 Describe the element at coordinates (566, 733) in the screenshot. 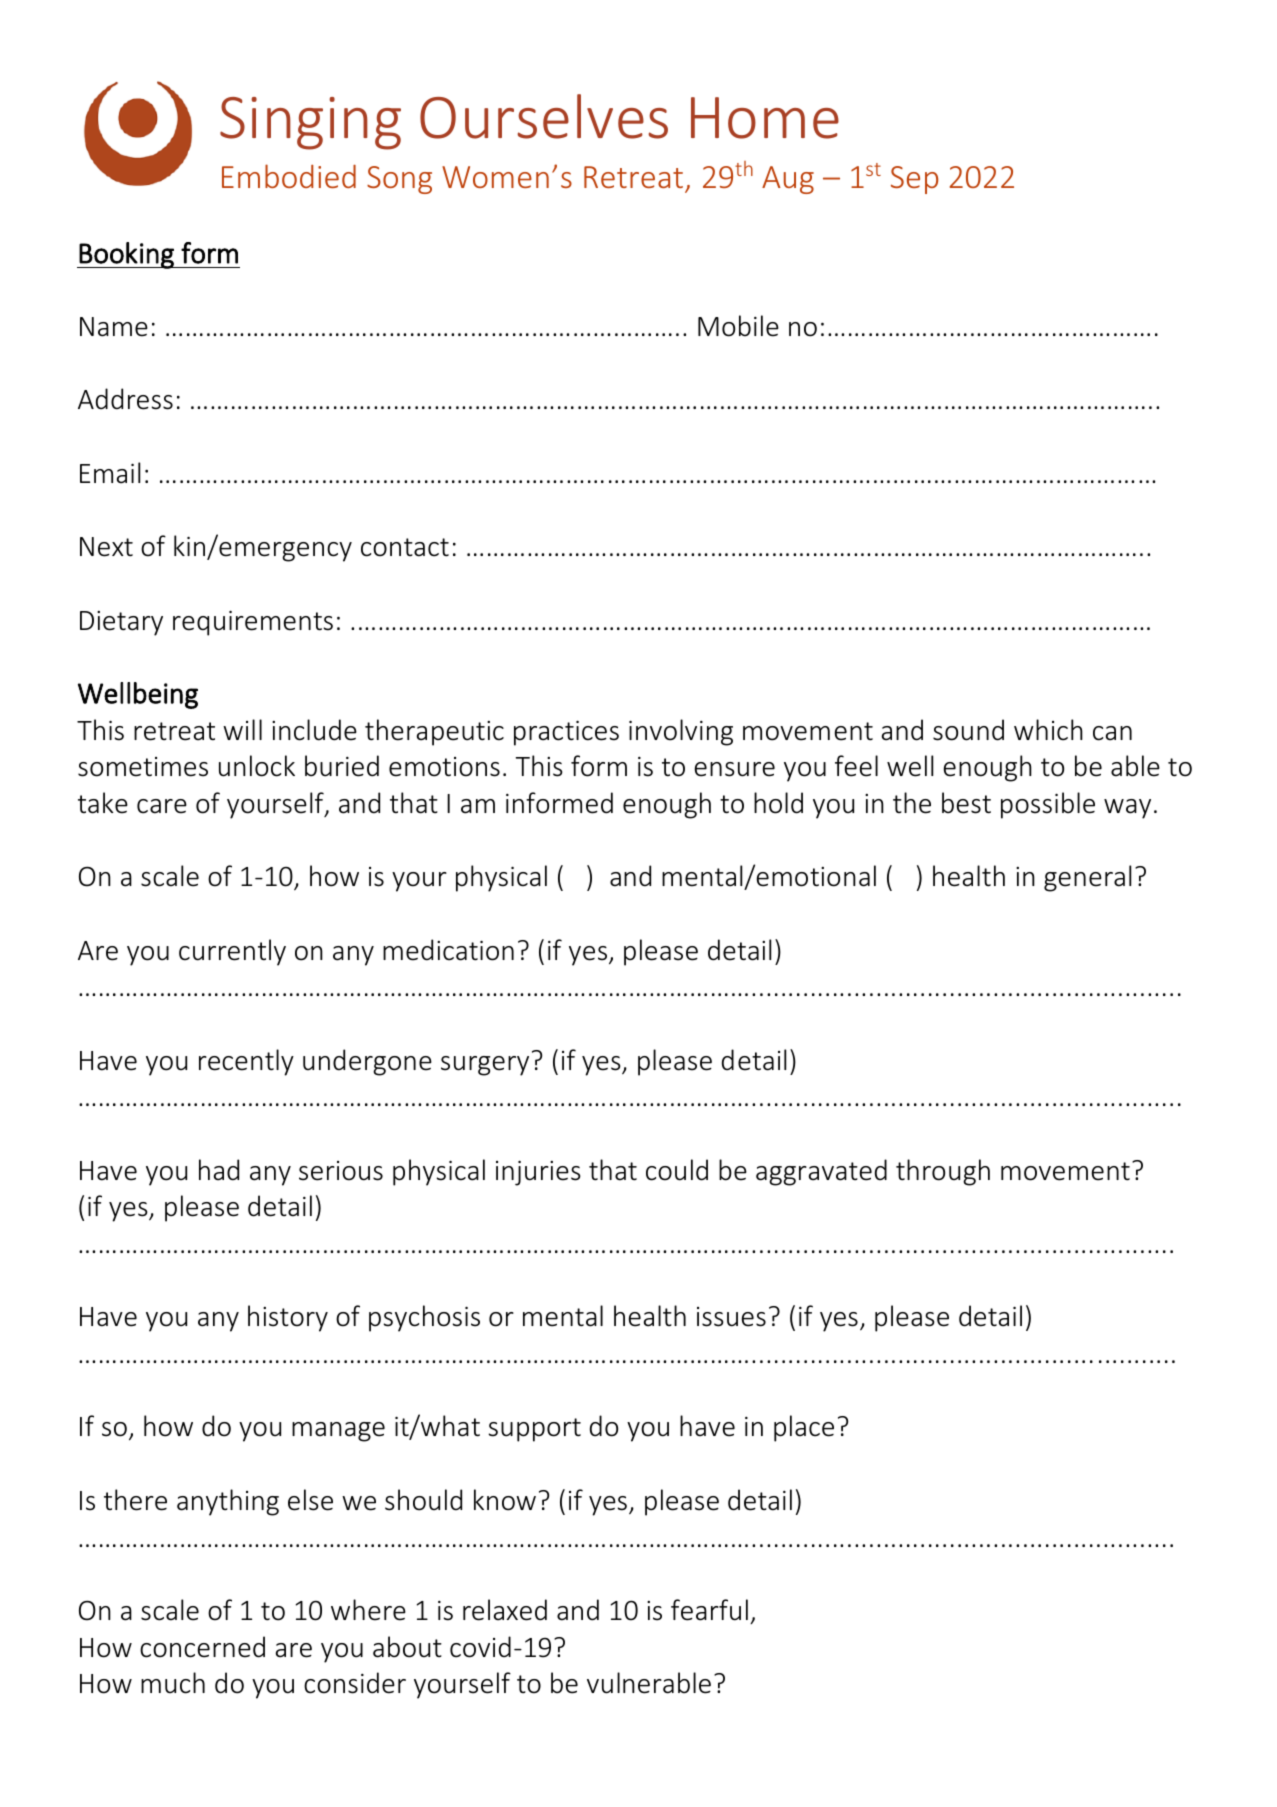

I see `practices` at that location.
